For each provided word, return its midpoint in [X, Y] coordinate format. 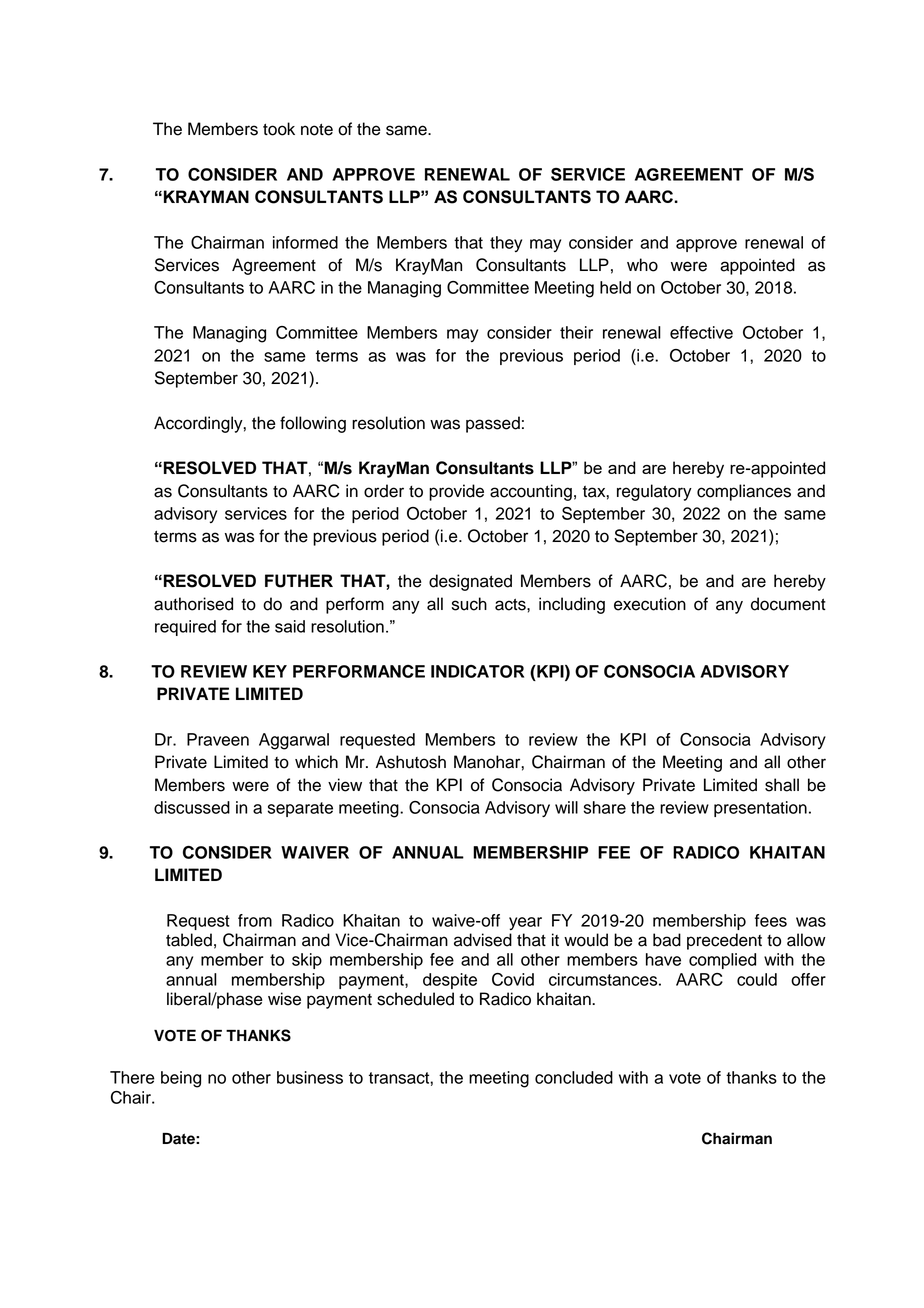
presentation [760, 809]
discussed [192, 807]
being [181, 1079]
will [566, 807]
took [279, 129]
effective [701, 332]
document [788, 604]
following [313, 424]
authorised [193, 604]
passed [493, 424]
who [642, 265]
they [506, 244]
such [469, 604]
